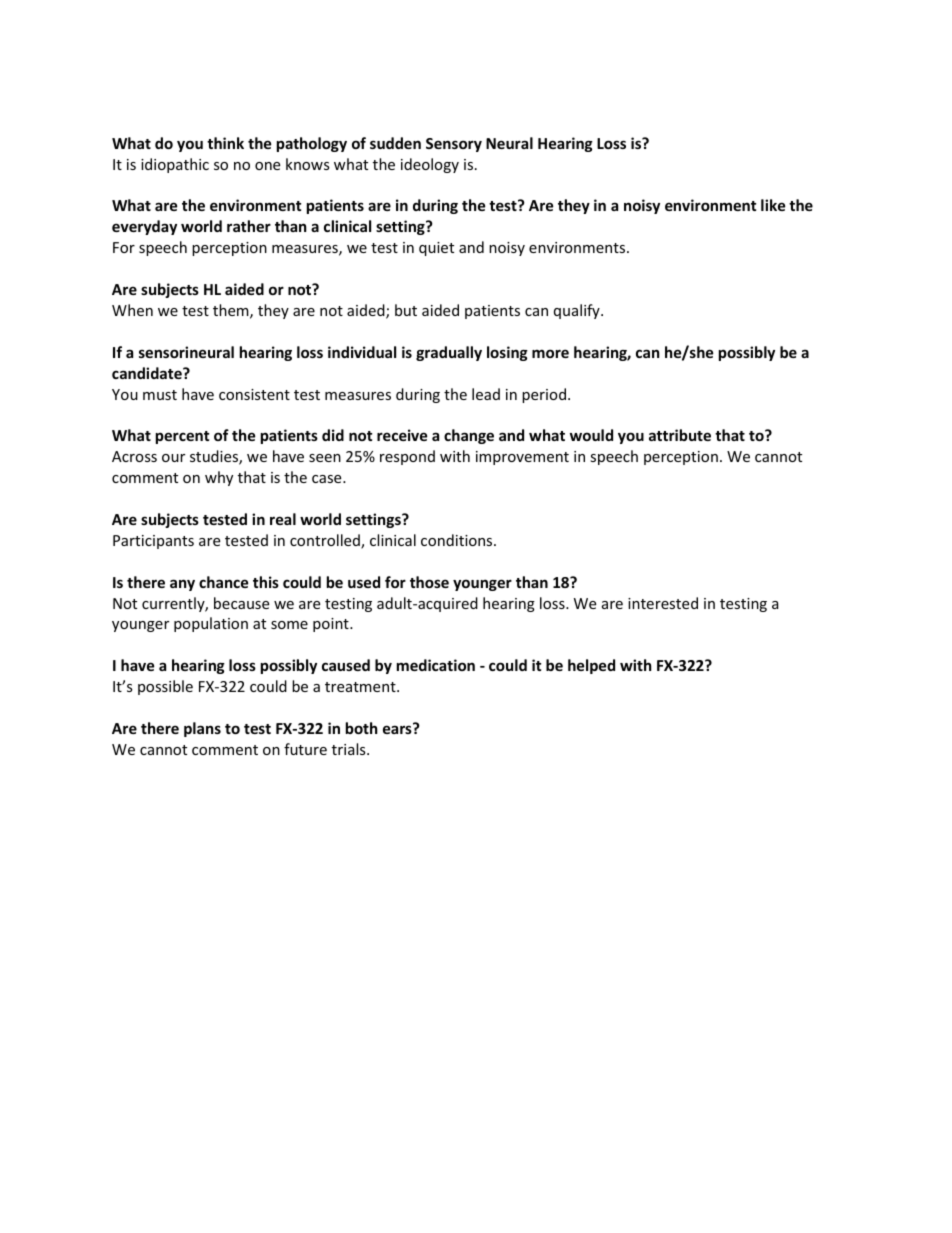  Describe the element at coordinates (429, 582) in the document. I see `those` at that location.
